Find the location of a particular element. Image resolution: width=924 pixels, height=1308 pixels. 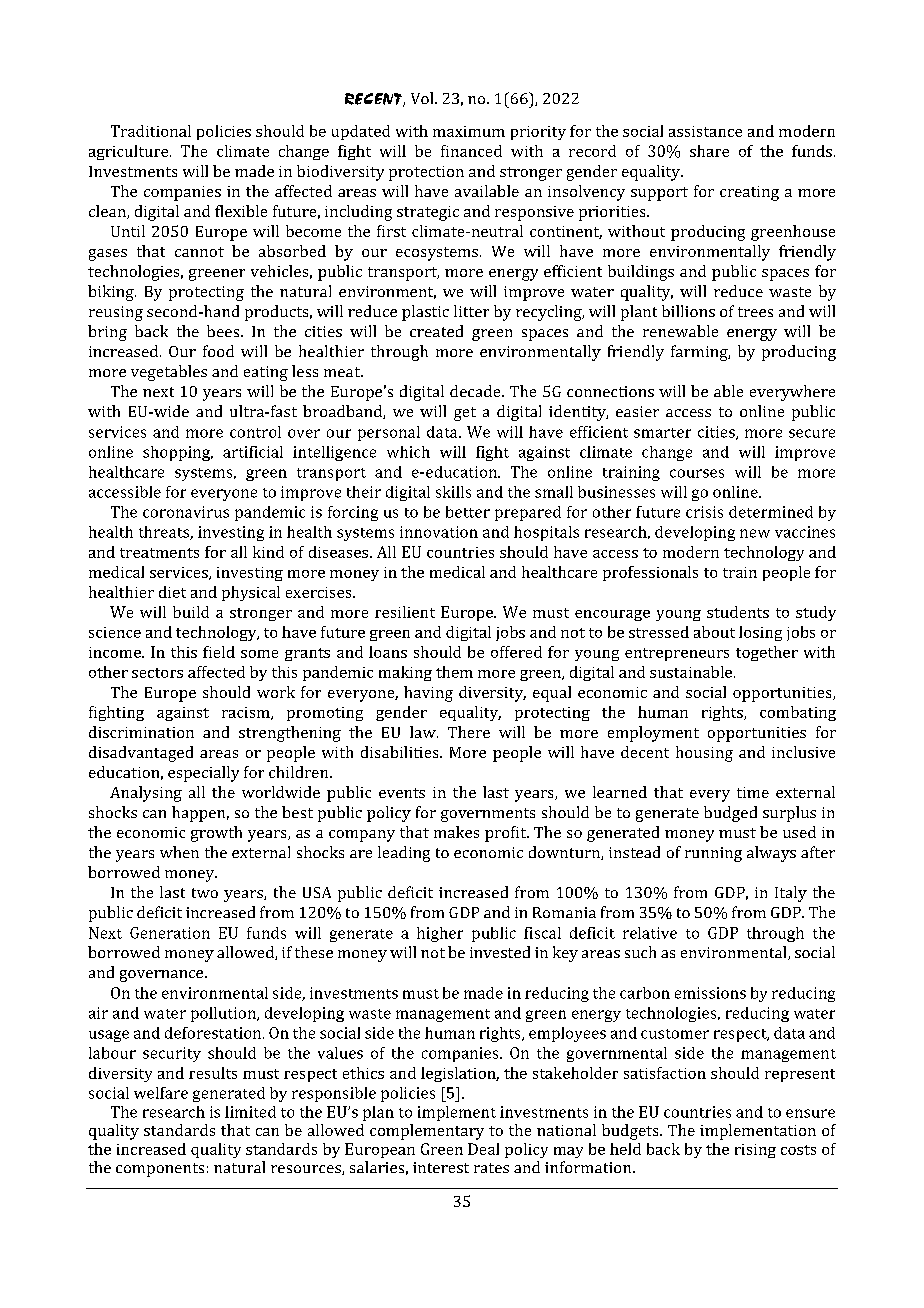

maximum is located at coordinates (469, 131).
